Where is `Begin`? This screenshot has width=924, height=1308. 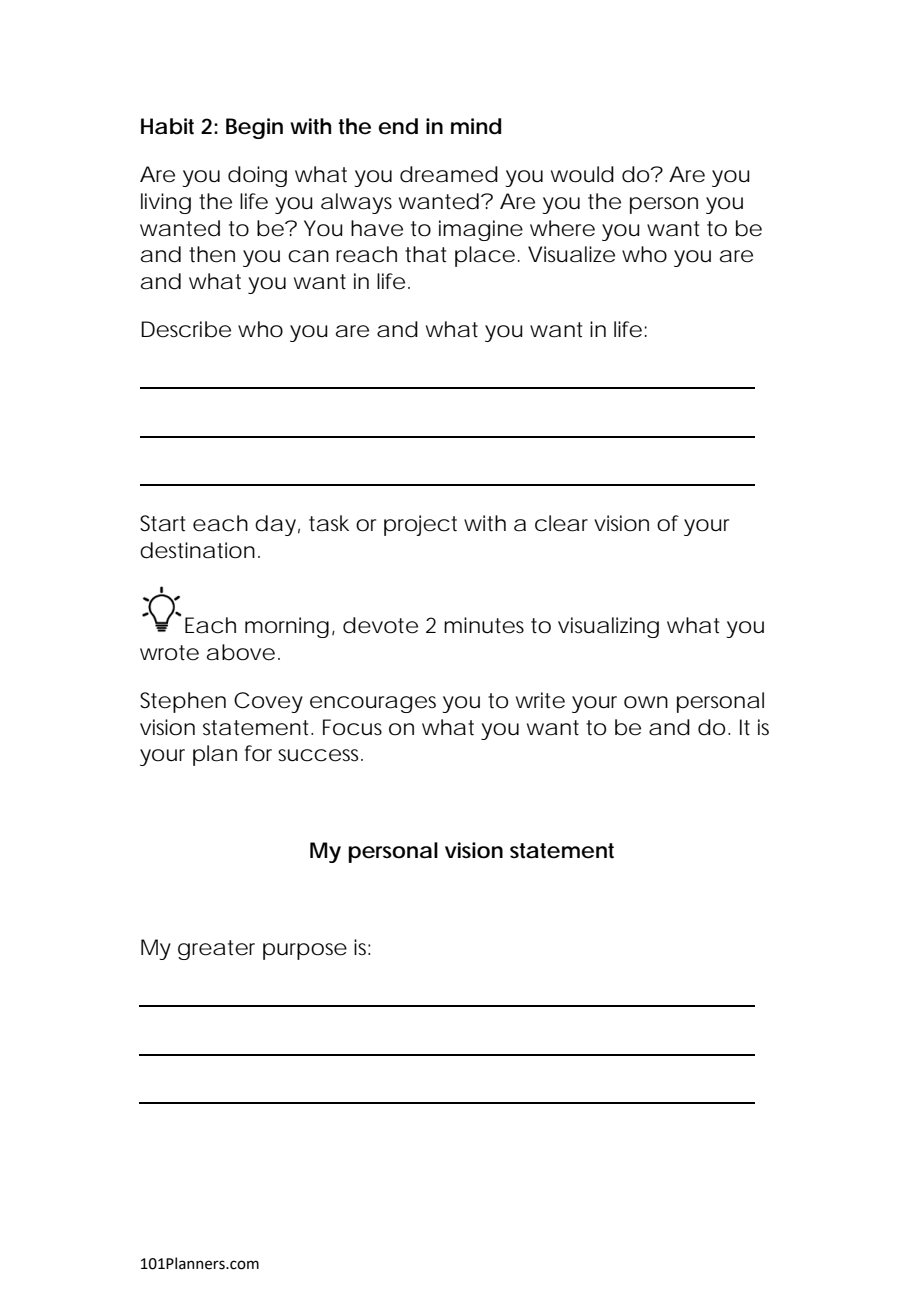
Begin is located at coordinates (254, 128).
